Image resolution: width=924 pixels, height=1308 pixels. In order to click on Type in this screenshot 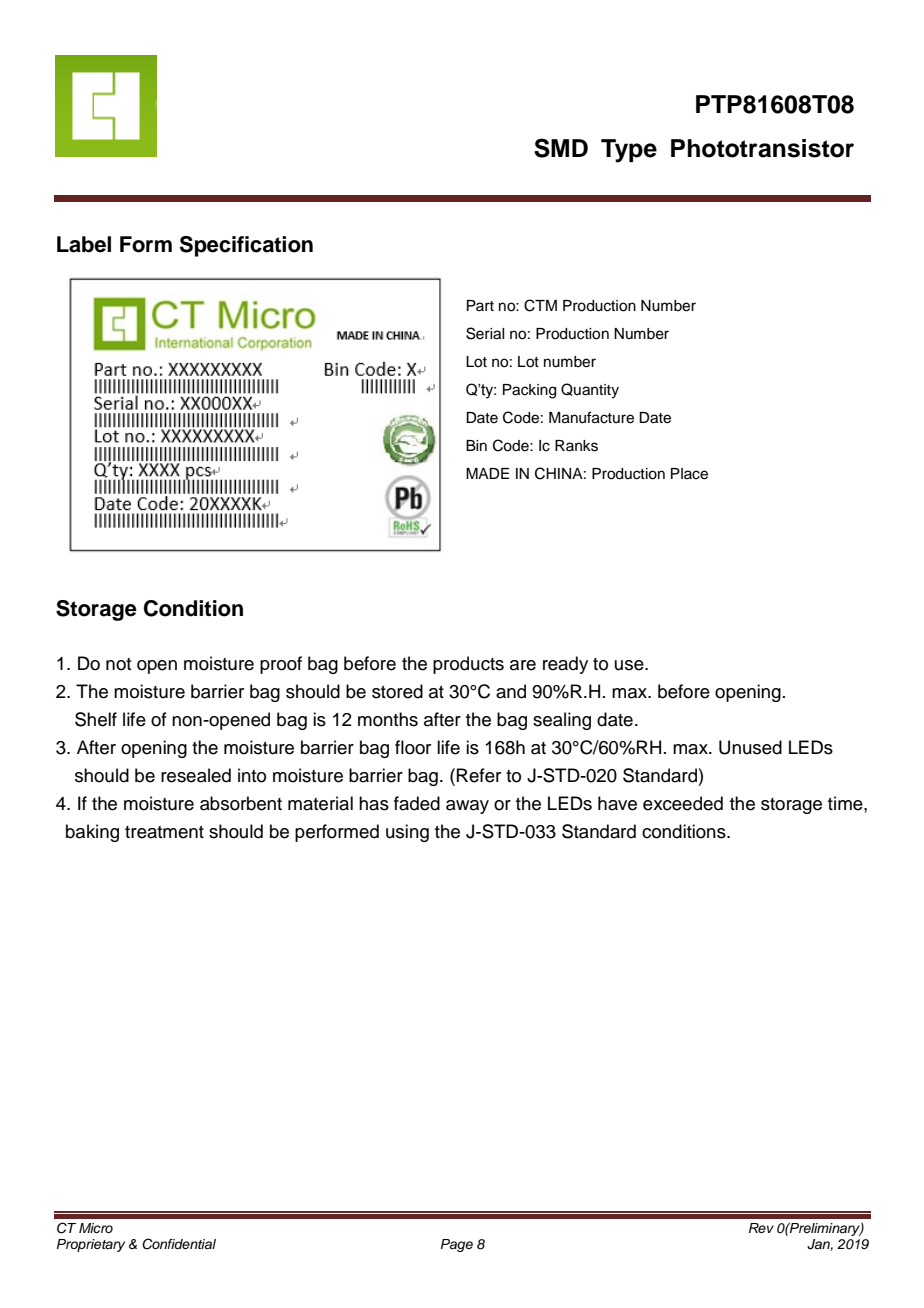, I will do `click(629, 151)`.
